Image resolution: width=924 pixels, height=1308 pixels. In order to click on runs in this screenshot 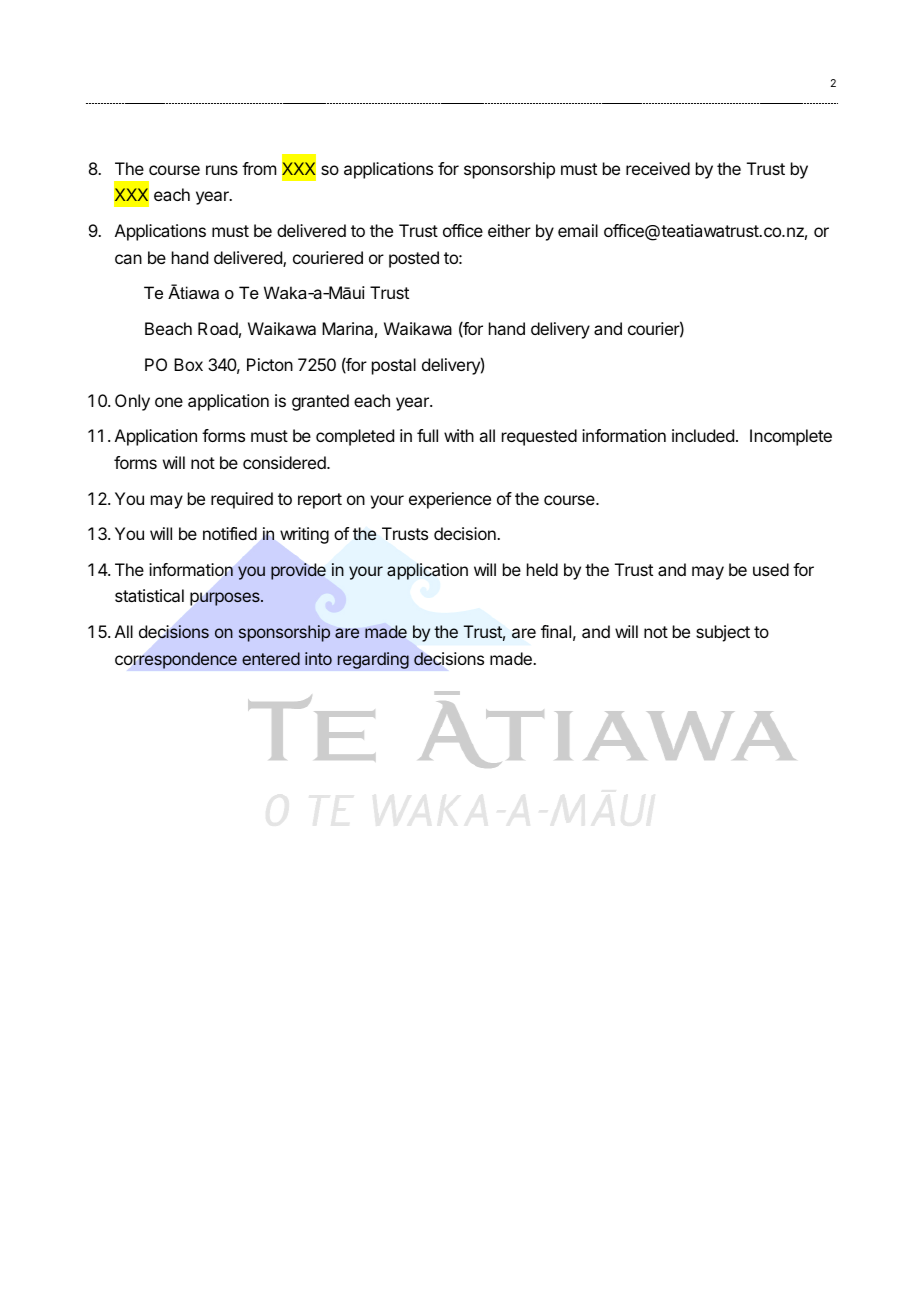, I will do `click(222, 170)`.
